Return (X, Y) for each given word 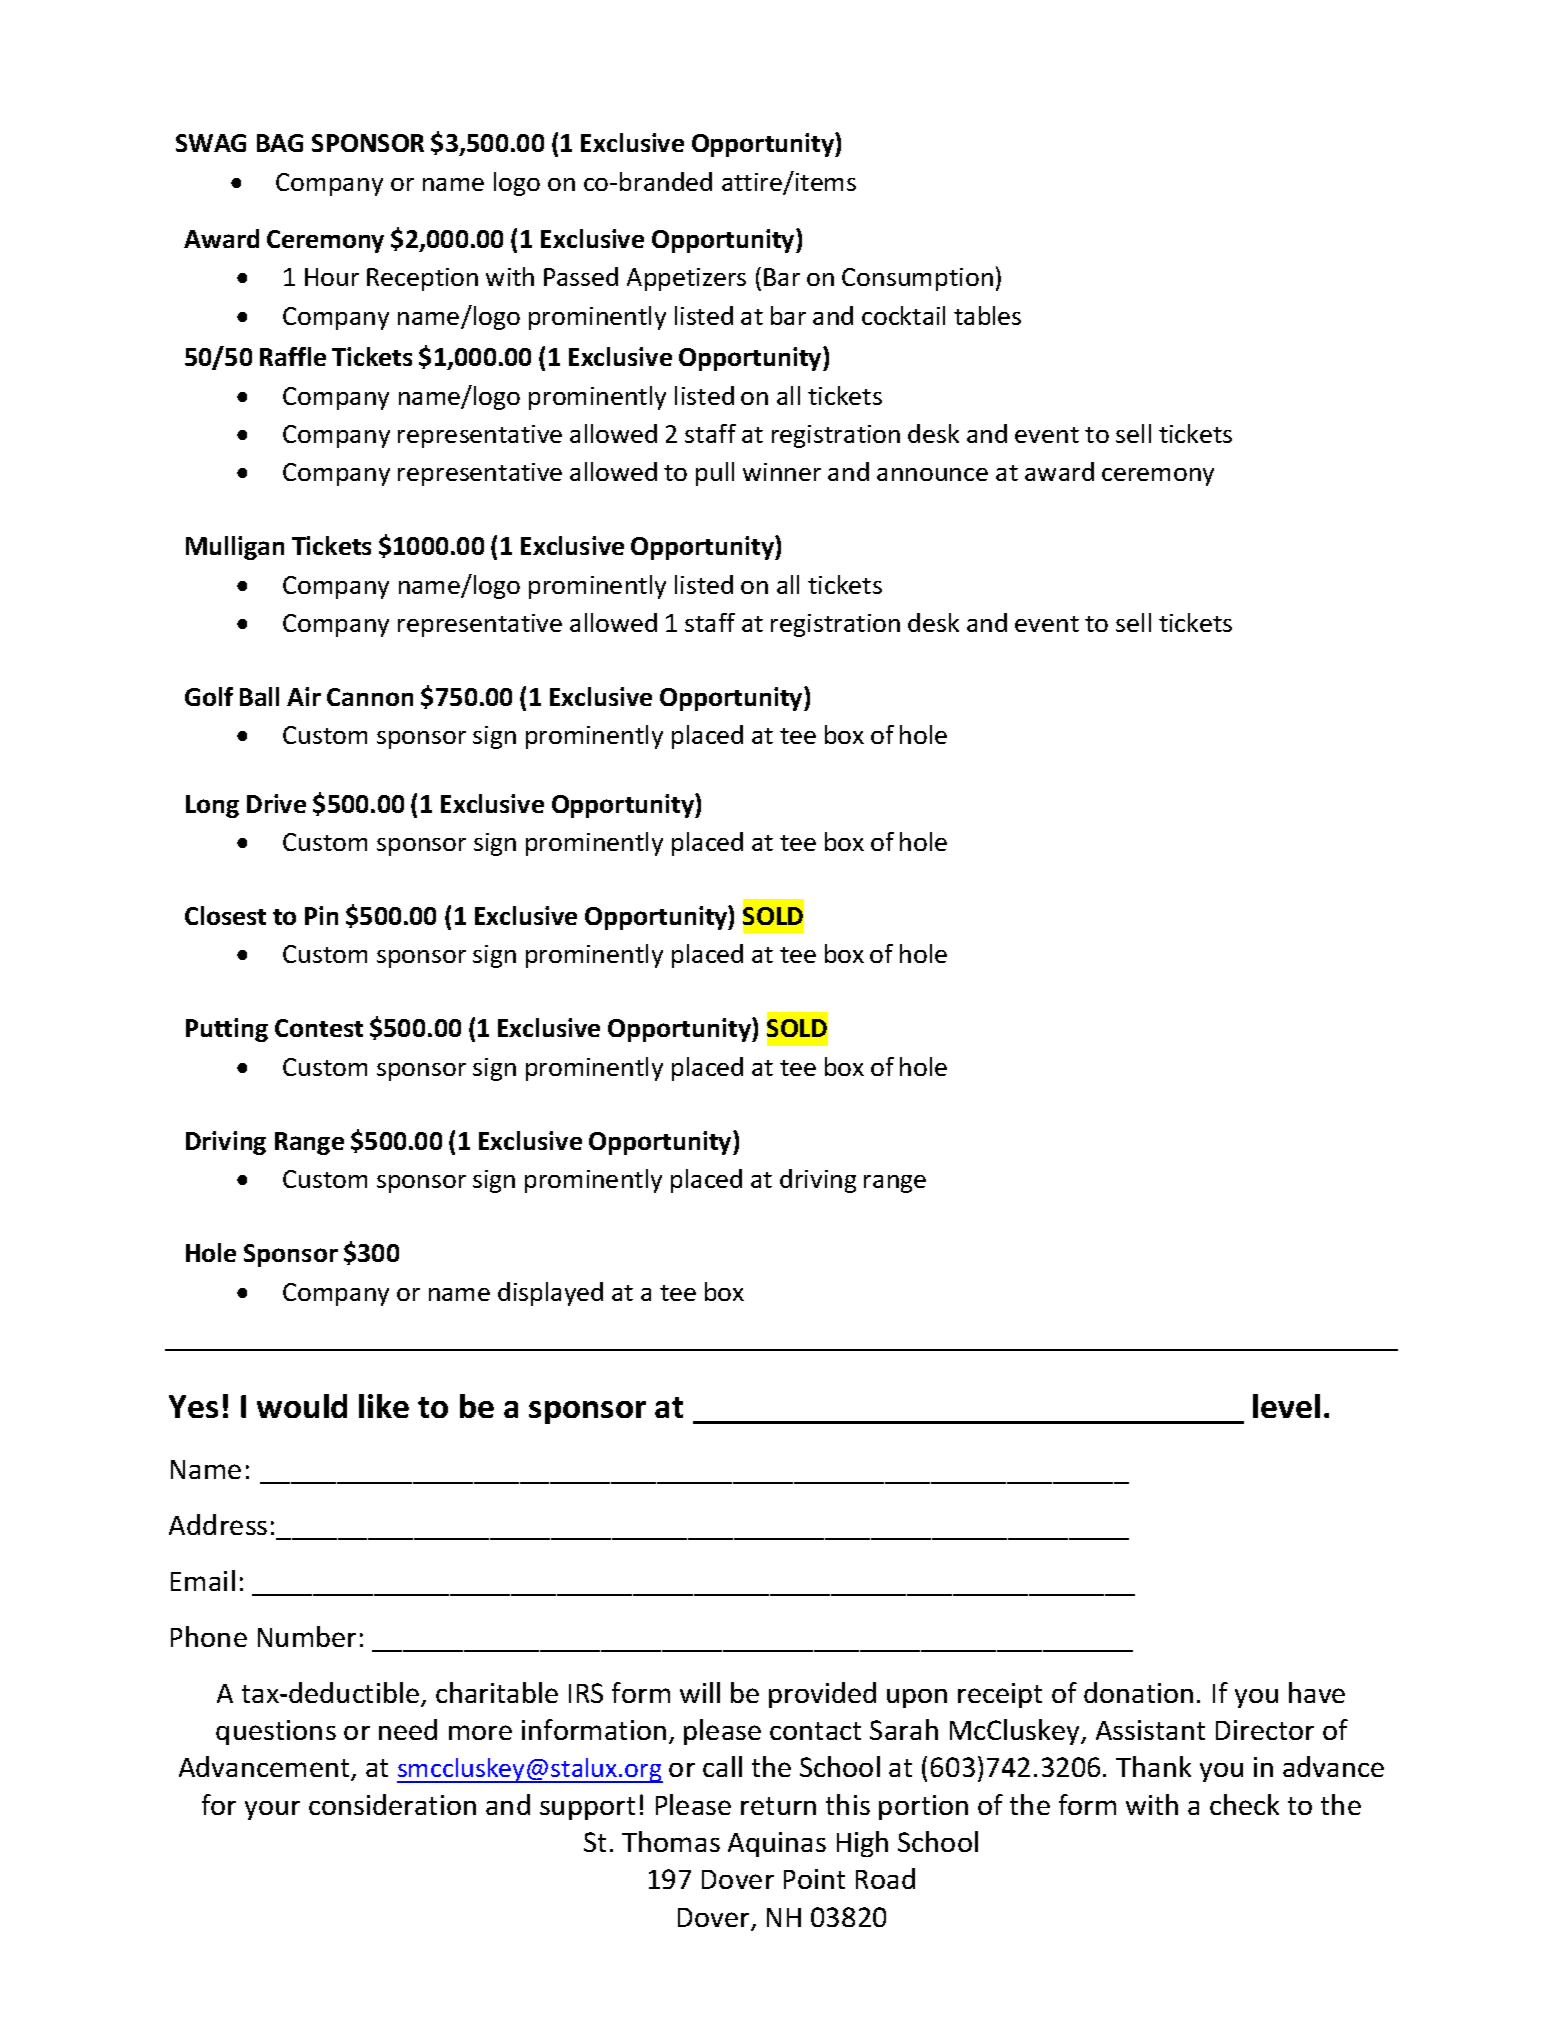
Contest (319, 1028)
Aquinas (777, 1844)
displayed (550, 1294)
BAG (280, 143)
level (1286, 1406)
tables (987, 315)
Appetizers (686, 279)
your (272, 1810)
